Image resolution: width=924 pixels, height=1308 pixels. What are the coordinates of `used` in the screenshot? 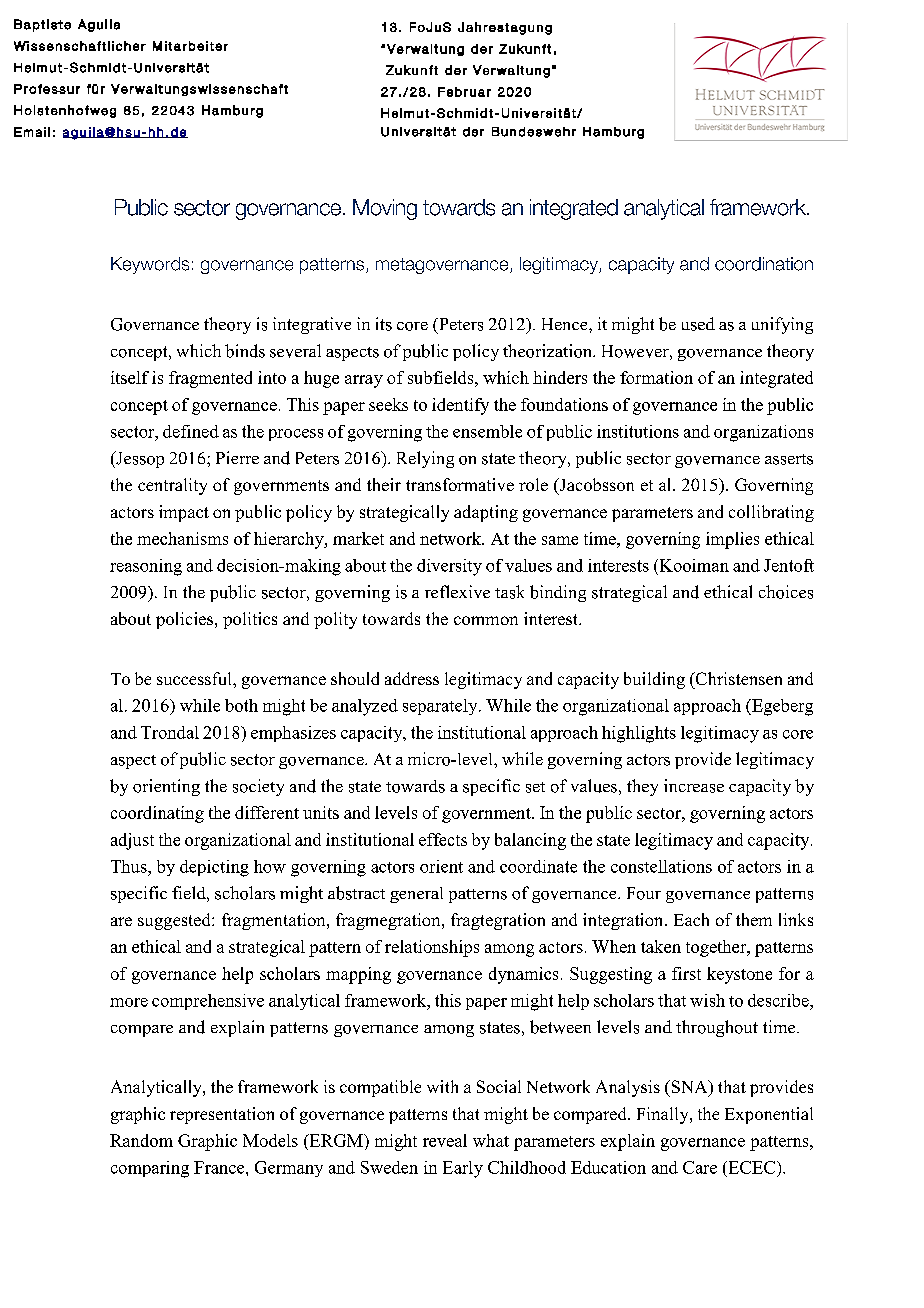 It's located at (698, 324).
